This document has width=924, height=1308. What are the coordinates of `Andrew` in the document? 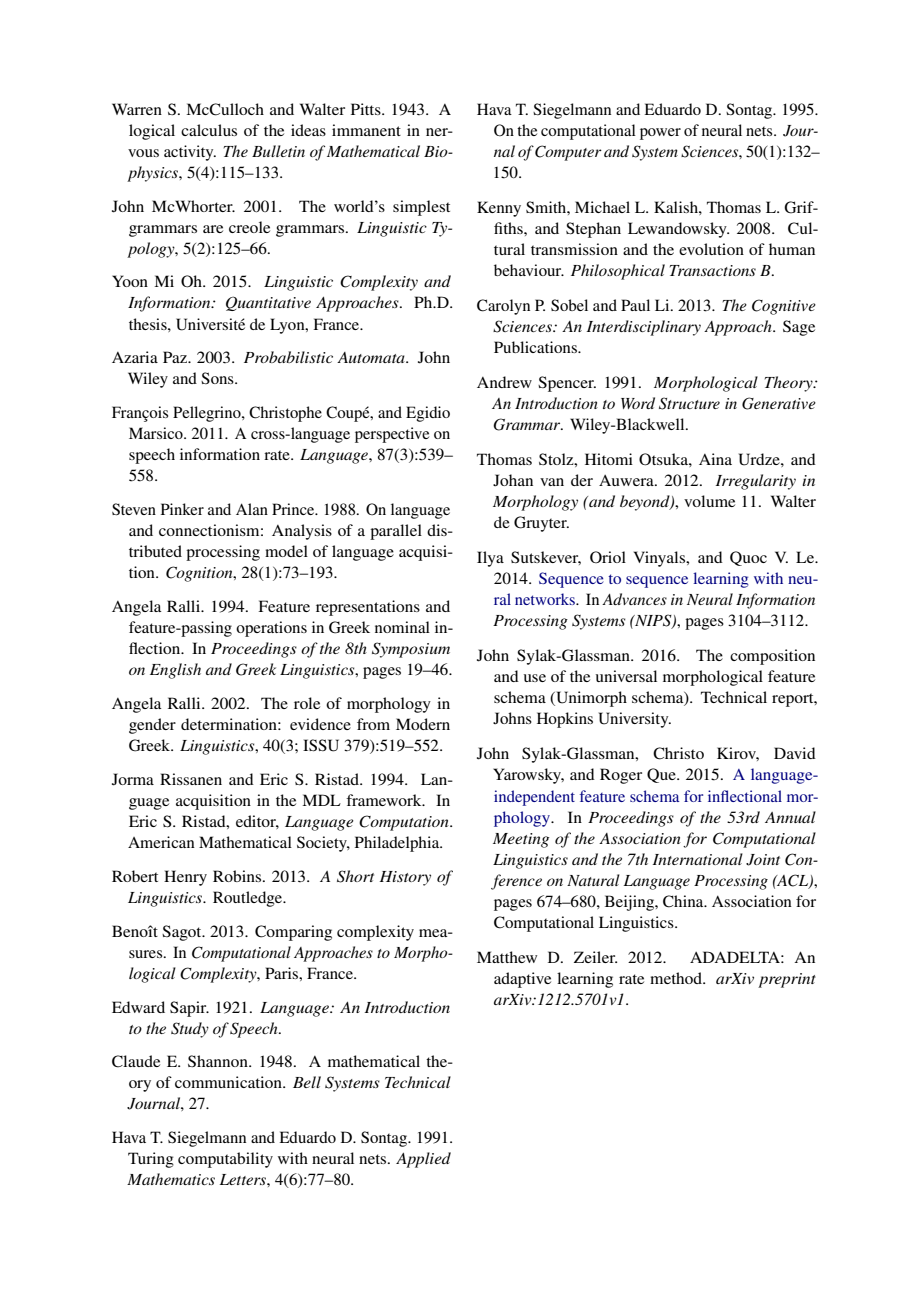 It's located at (504, 382).
